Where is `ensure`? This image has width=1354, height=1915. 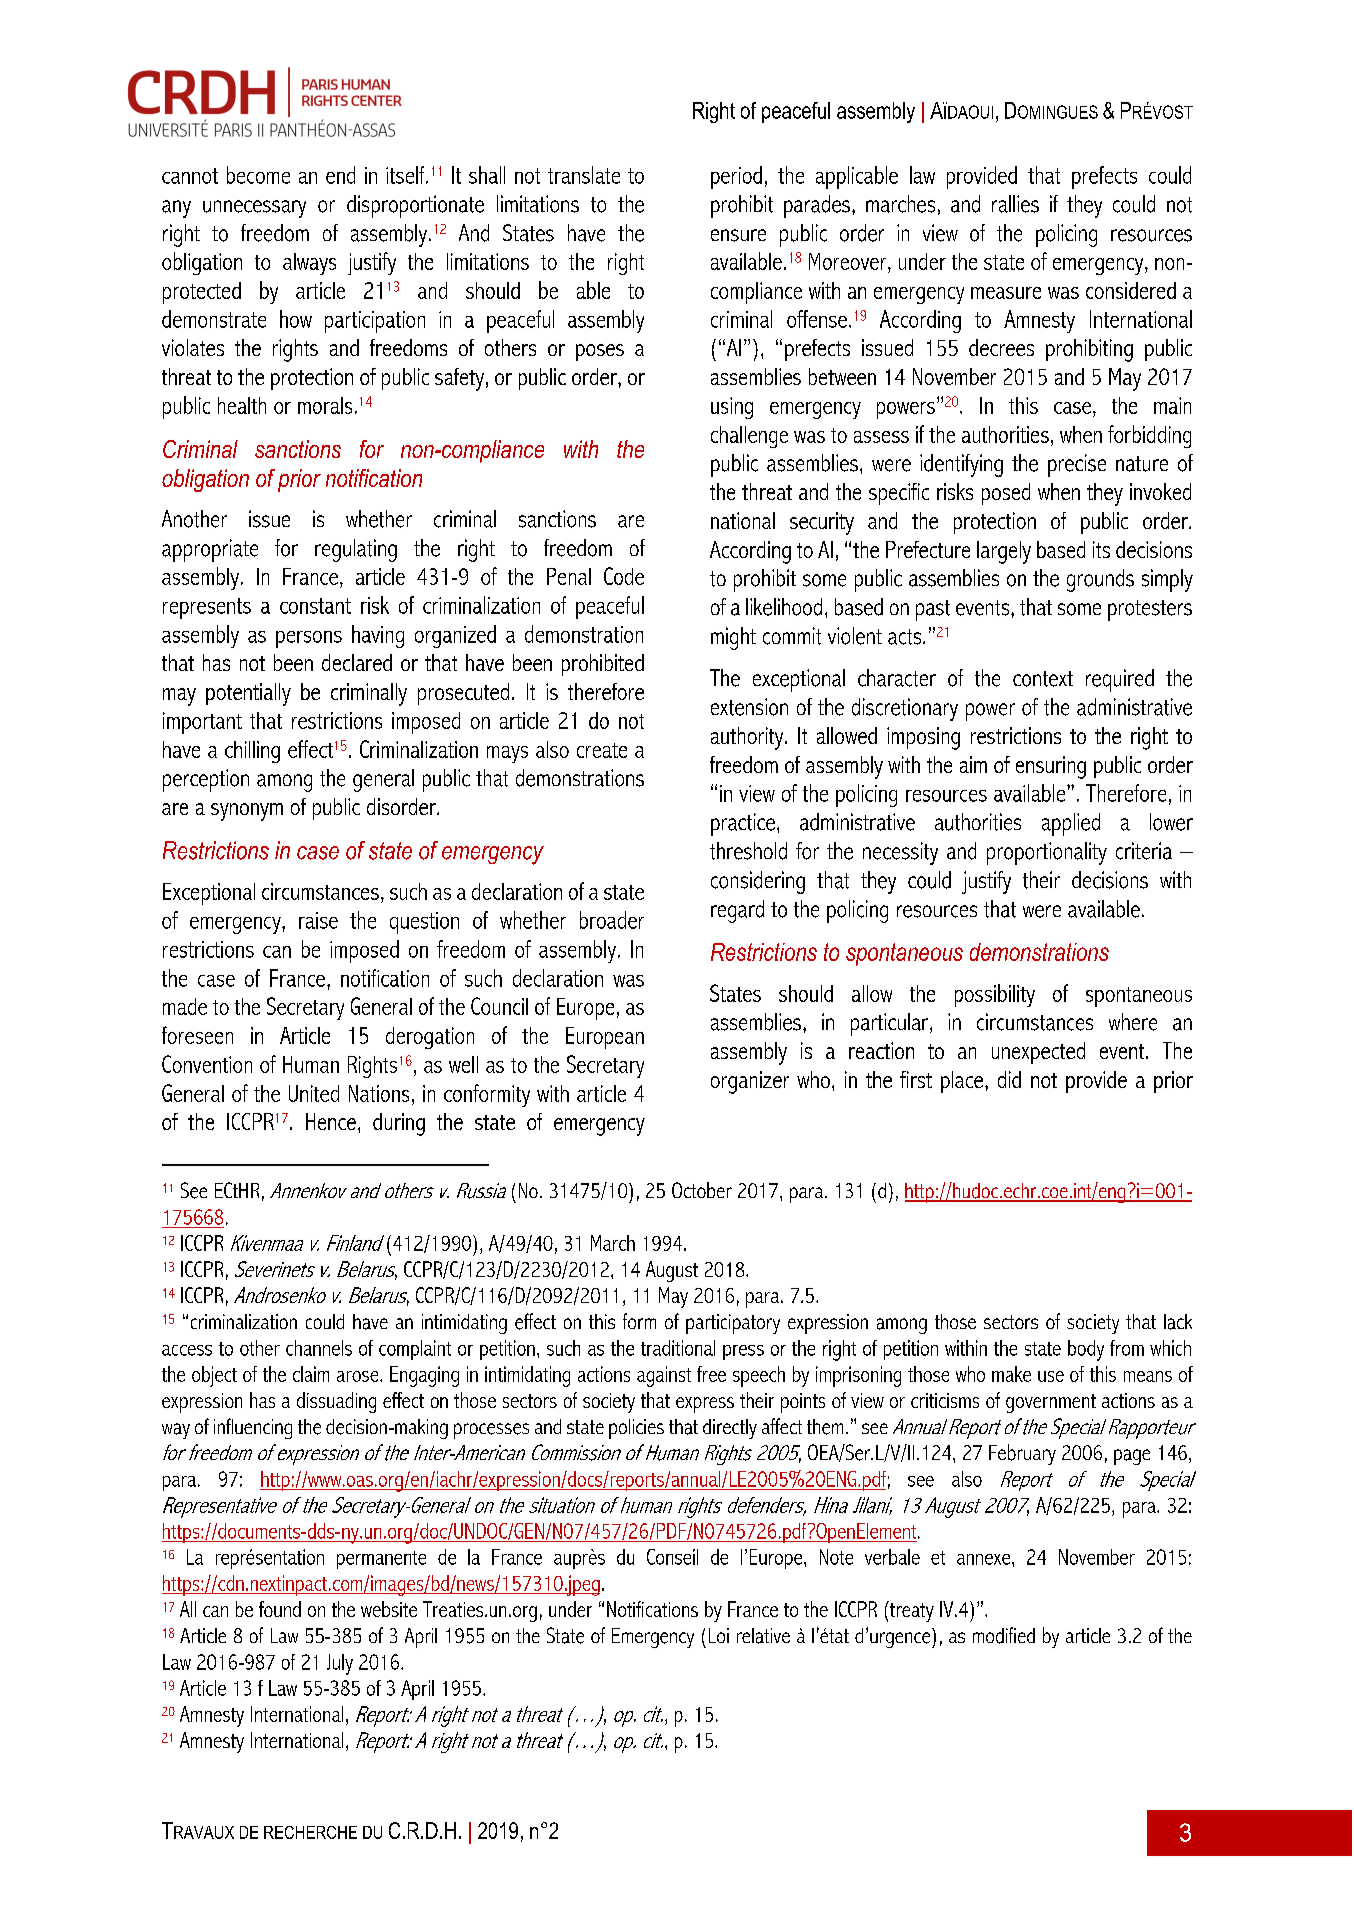
ensure is located at coordinates (738, 235).
